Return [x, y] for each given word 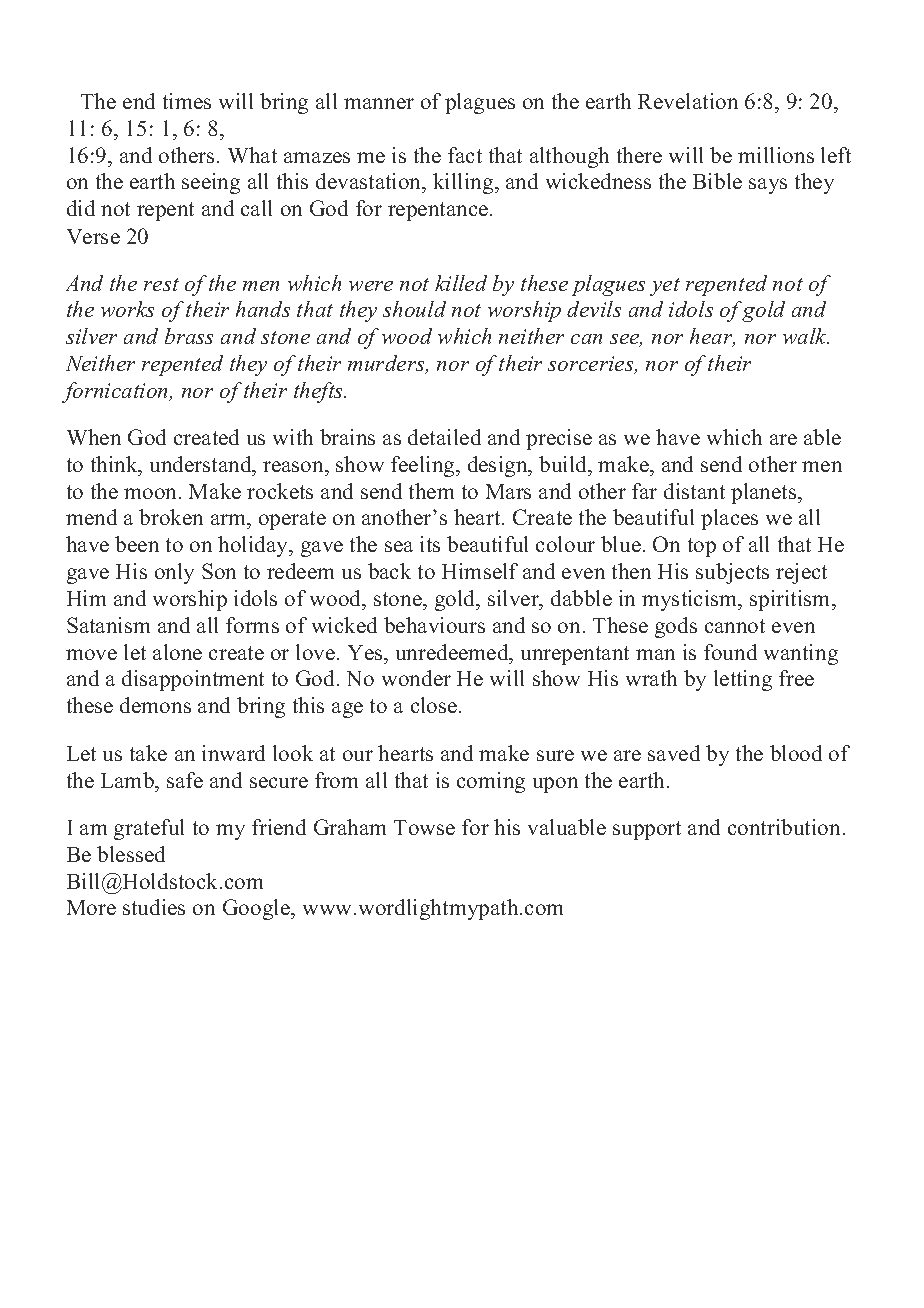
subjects [732, 573]
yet [665, 287]
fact [465, 155]
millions [776, 155]
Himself [480, 571]
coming [491, 782]
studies [154, 907]
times [187, 101]
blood [796, 753]
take [148, 753]
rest [161, 284]
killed [461, 283]
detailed [444, 437]
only [174, 573]
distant [694, 491]
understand [202, 464]
